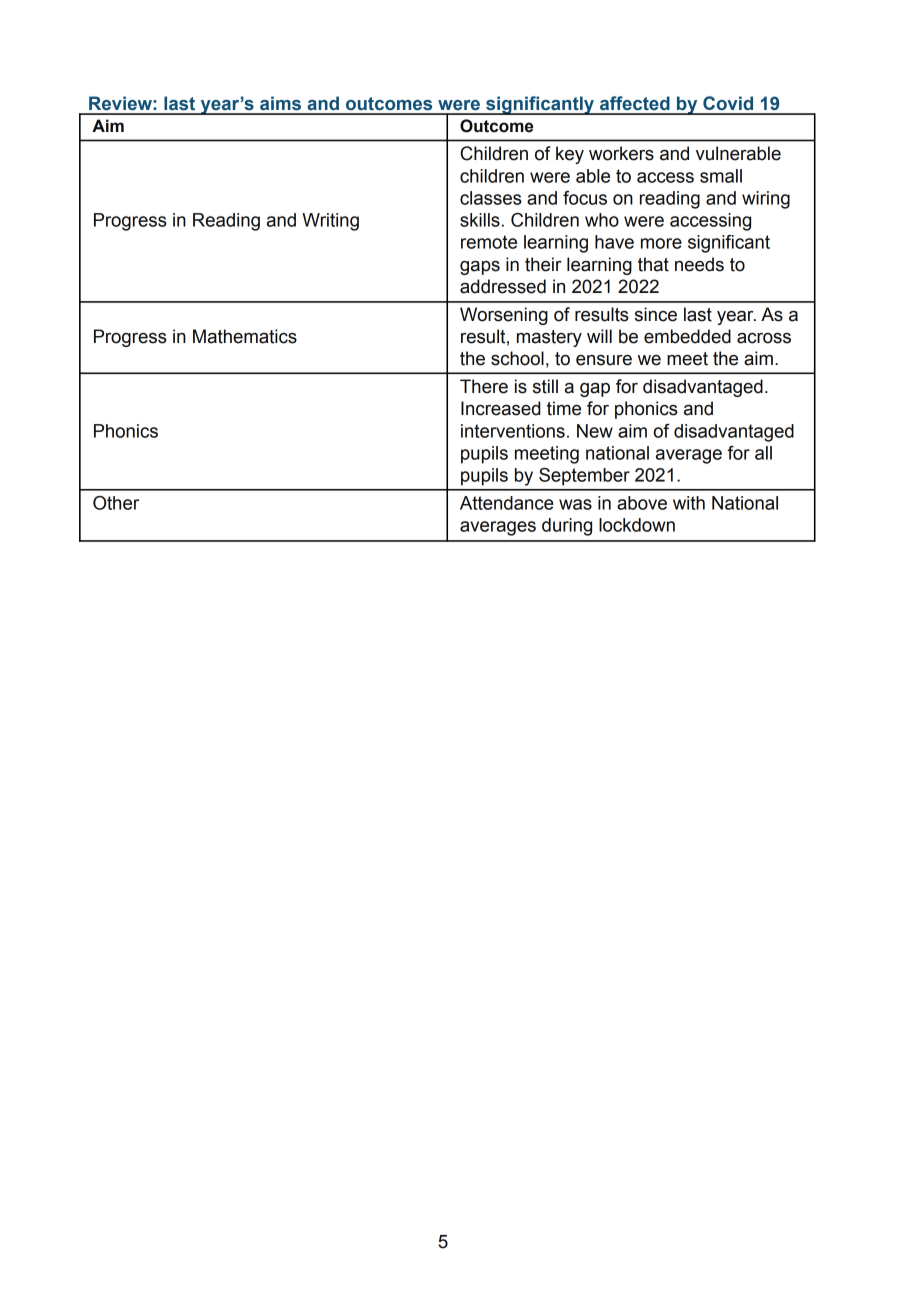 The width and height of the page is (924, 1307). Describe the element at coordinates (330, 222) in the page. I see `Writing` at that location.
